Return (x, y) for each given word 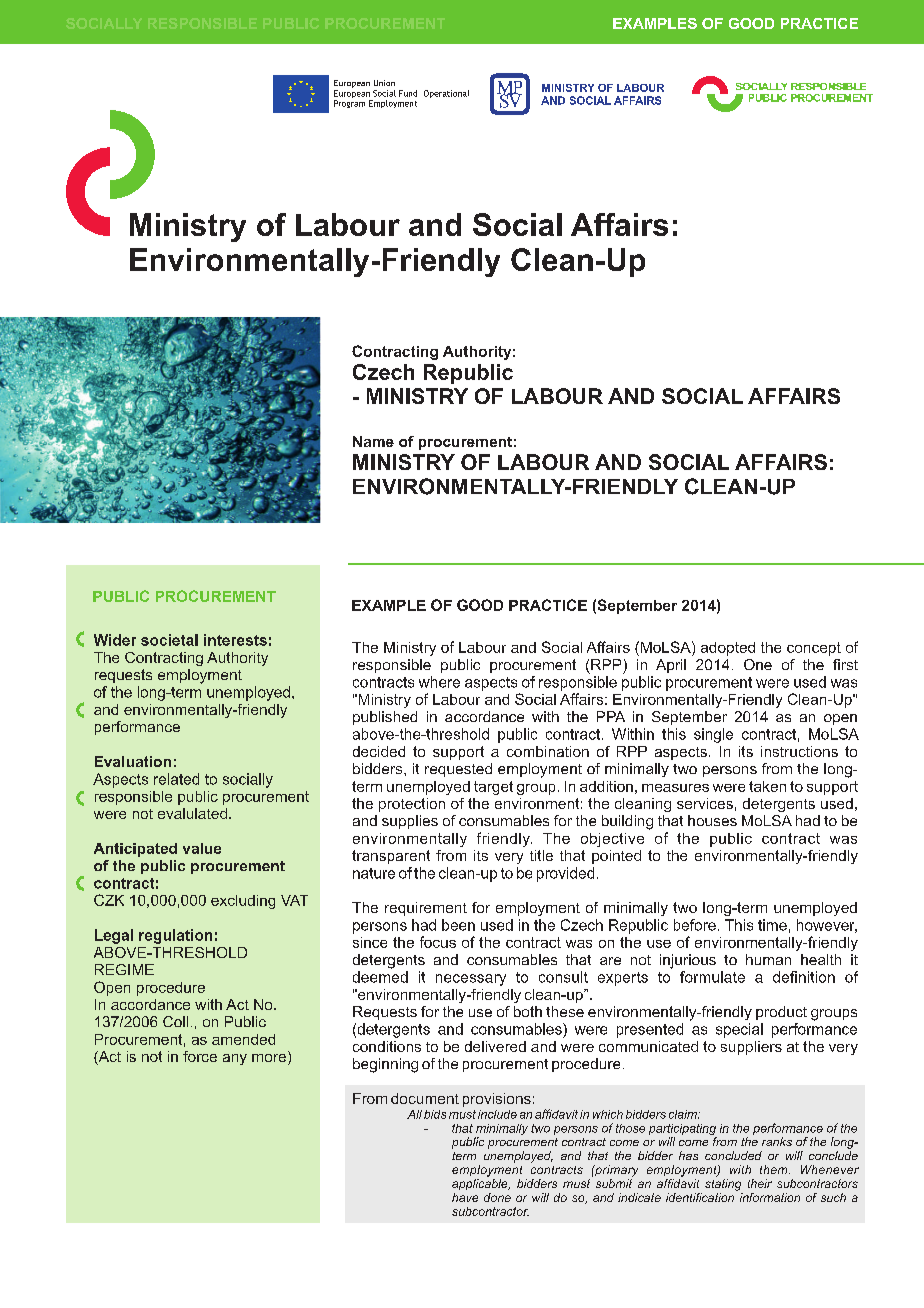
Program (349, 104)
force (200, 1056)
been (458, 925)
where (439, 682)
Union (384, 83)
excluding (243, 902)
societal (169, 640)
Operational (446, 94)
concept (814, 649)
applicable (481, 1184)
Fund (408, 93)
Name (373, 441)
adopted (728, 649)
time (772, 925)
